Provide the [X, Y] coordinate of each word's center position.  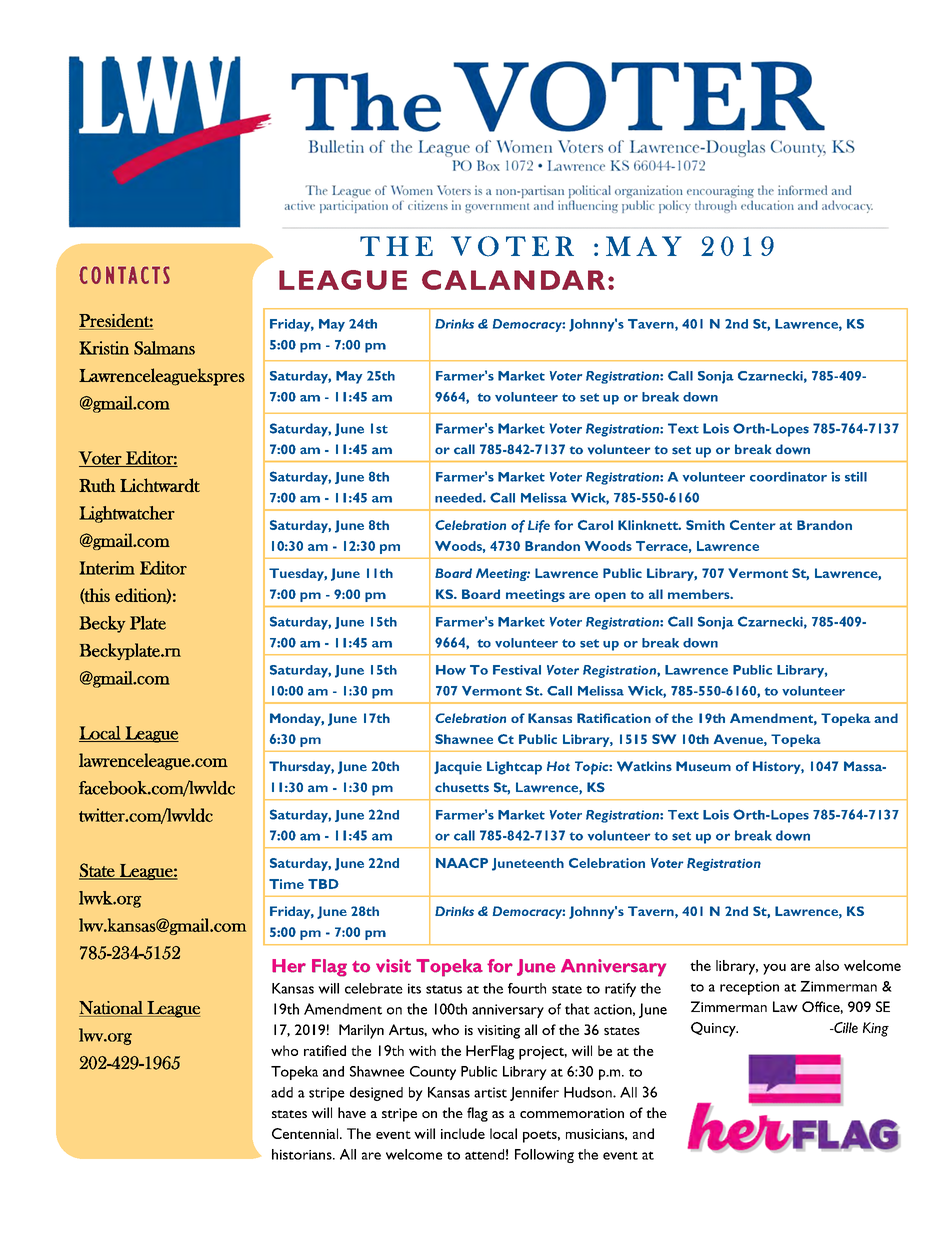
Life [539, 526]
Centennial [306, 1133]
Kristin [104, 348]
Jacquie [458, 768]
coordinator [788, 477]
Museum [703, 766]
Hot [558, 766]
